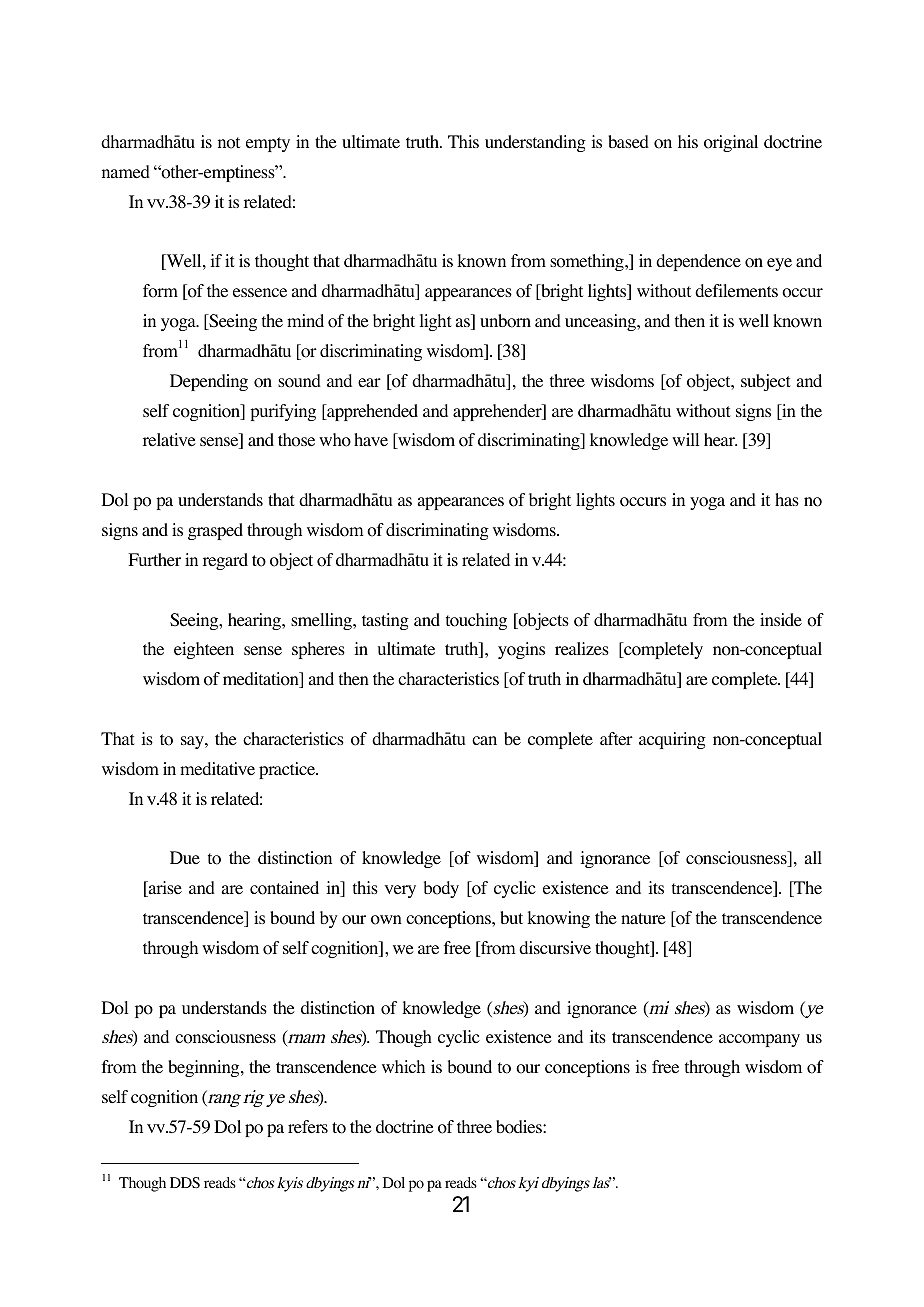 The height and width of the screenshot is (1307, 924). What do you see at coordinates (204, 650) in the screenshot?
I see `eighteen` at bounding box center [204, 650].
